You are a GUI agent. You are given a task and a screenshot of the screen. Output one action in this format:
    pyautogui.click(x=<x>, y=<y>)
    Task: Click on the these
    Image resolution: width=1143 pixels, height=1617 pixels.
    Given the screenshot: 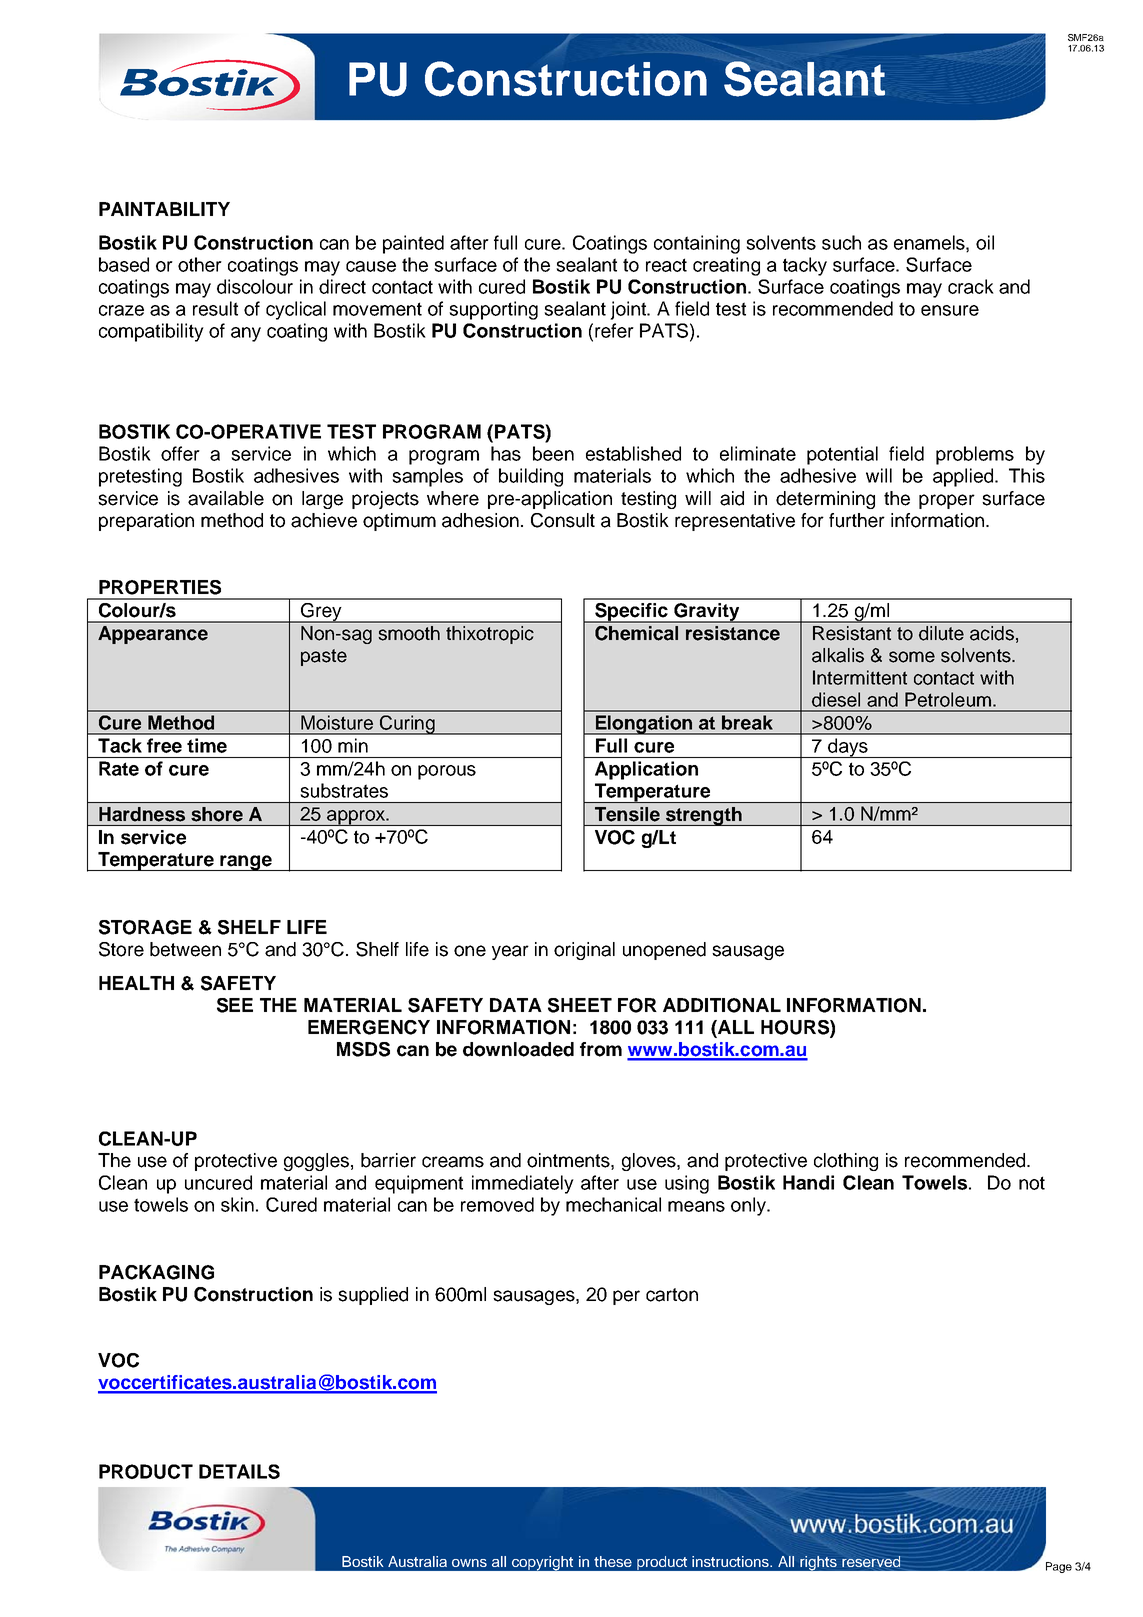 What is the action you would take?
    pyautogui.click(x=613, y=1561)
